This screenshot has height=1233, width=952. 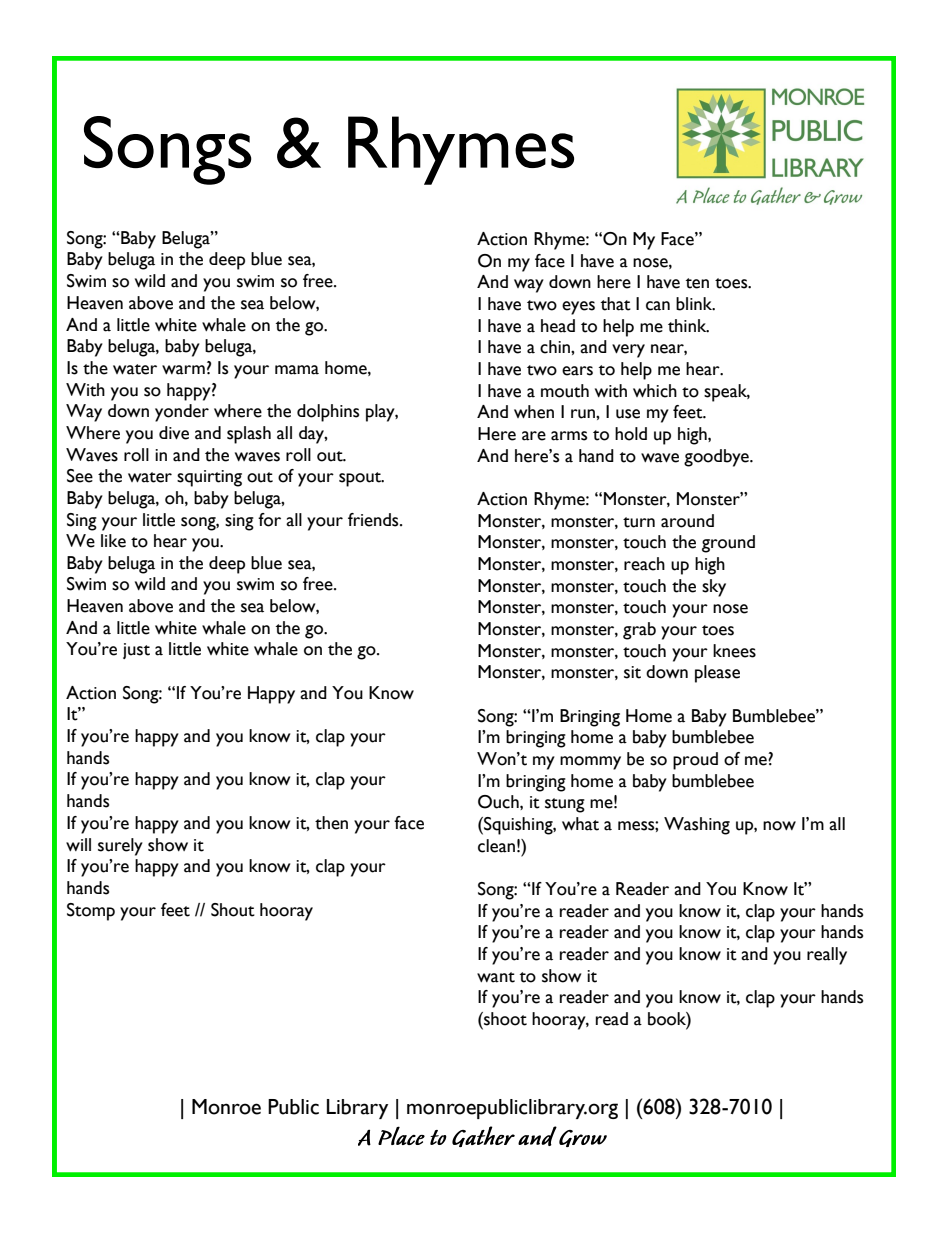 I want to click on sky, so click(x=714, y=588).
